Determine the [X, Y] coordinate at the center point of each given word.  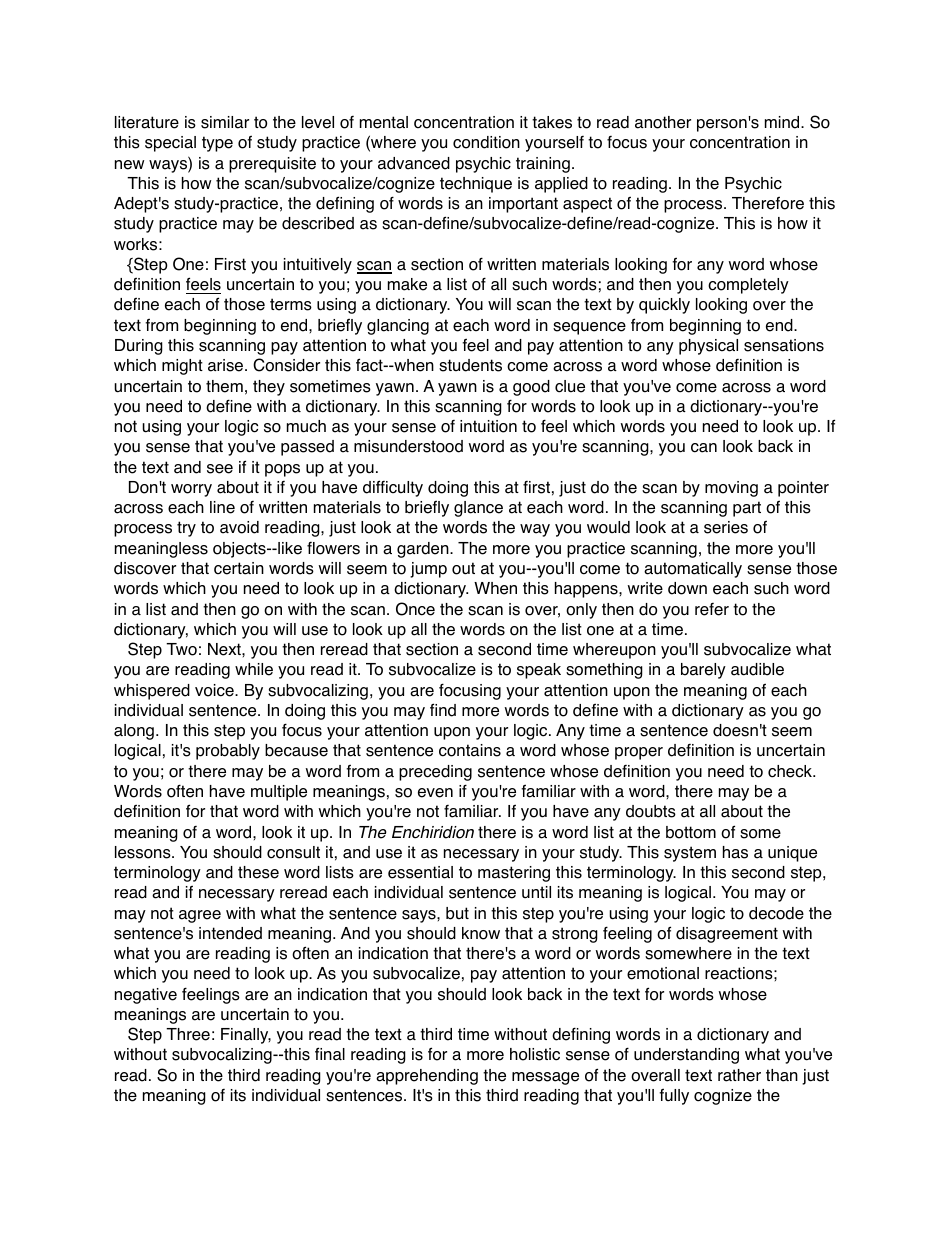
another [663, 122]
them [224, 386]
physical [708, 347]
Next [225, 649]
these [258, 872]
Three [188, 1034]
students [470, 365]
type [217, 144]
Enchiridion [433, 832]
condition [486, 142]
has [735, 852]
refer [712, 609]
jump [428, 570]
